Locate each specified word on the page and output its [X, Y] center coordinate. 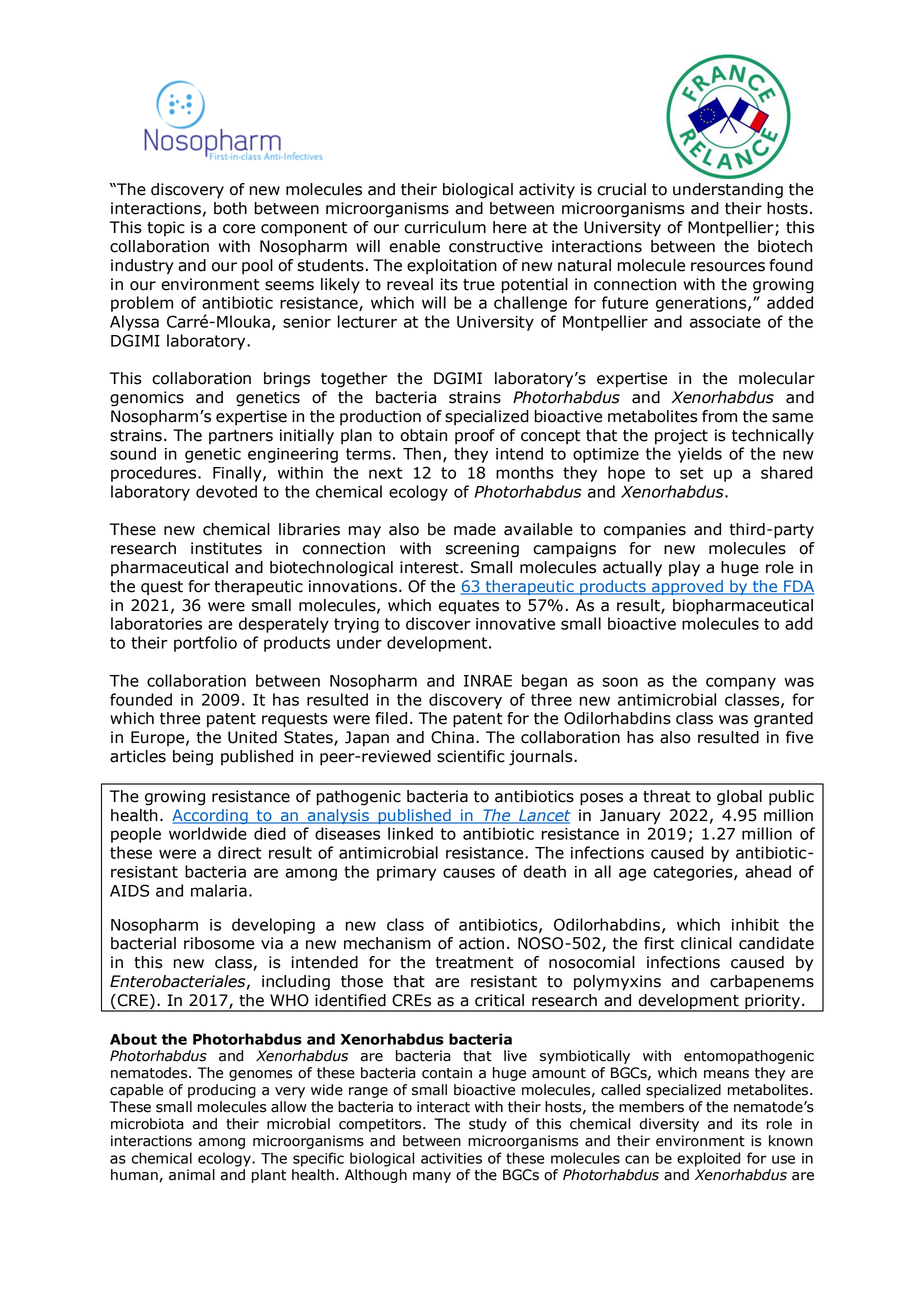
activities [451, 1158]
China [452, 737]
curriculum [445, 227]
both [230, 208]
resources [728, 267]
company [741, 683]
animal [192, 1175]
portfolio [205, 644]
